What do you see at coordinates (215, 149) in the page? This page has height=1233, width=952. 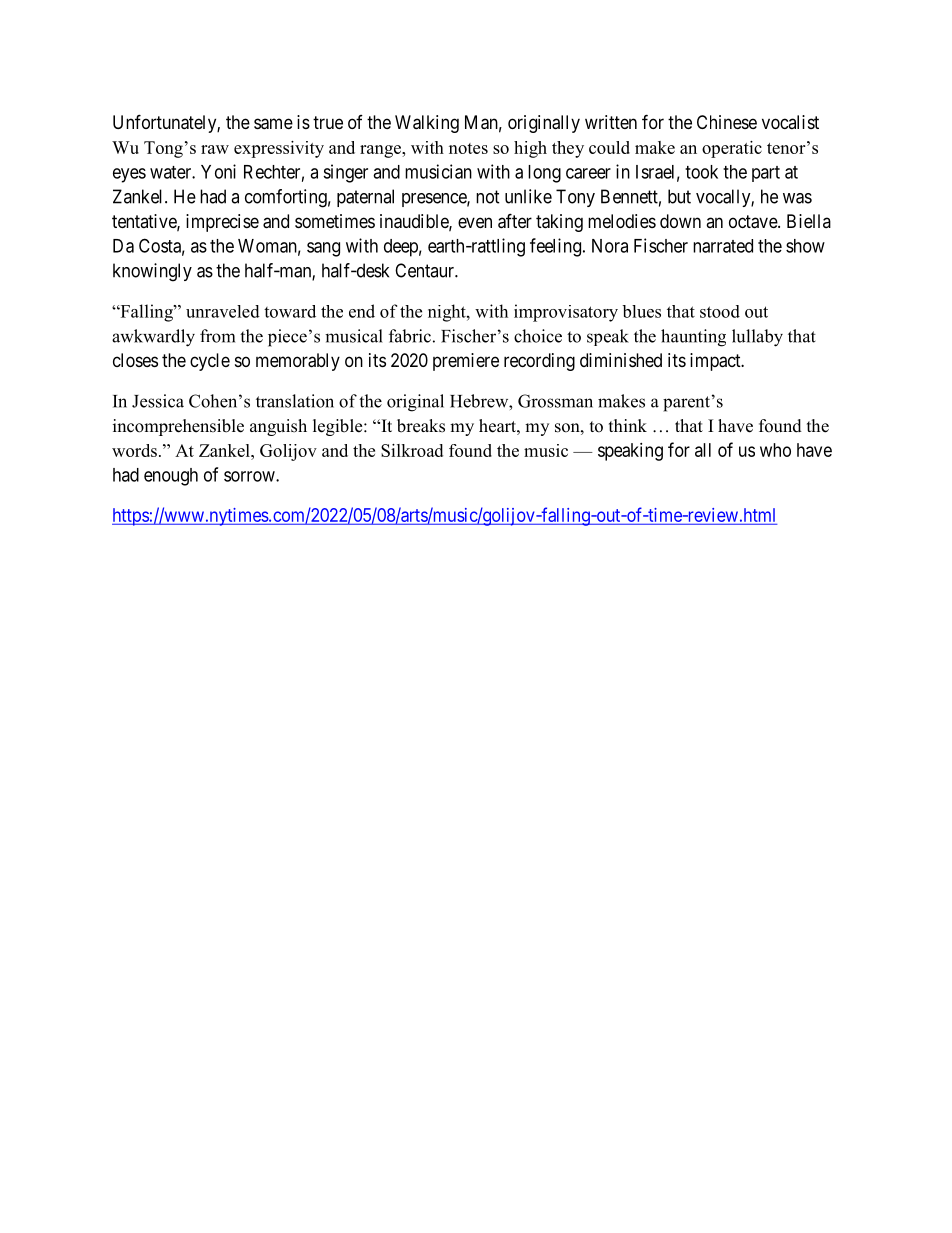 I see `raw` at bounding box center [215, 149].
